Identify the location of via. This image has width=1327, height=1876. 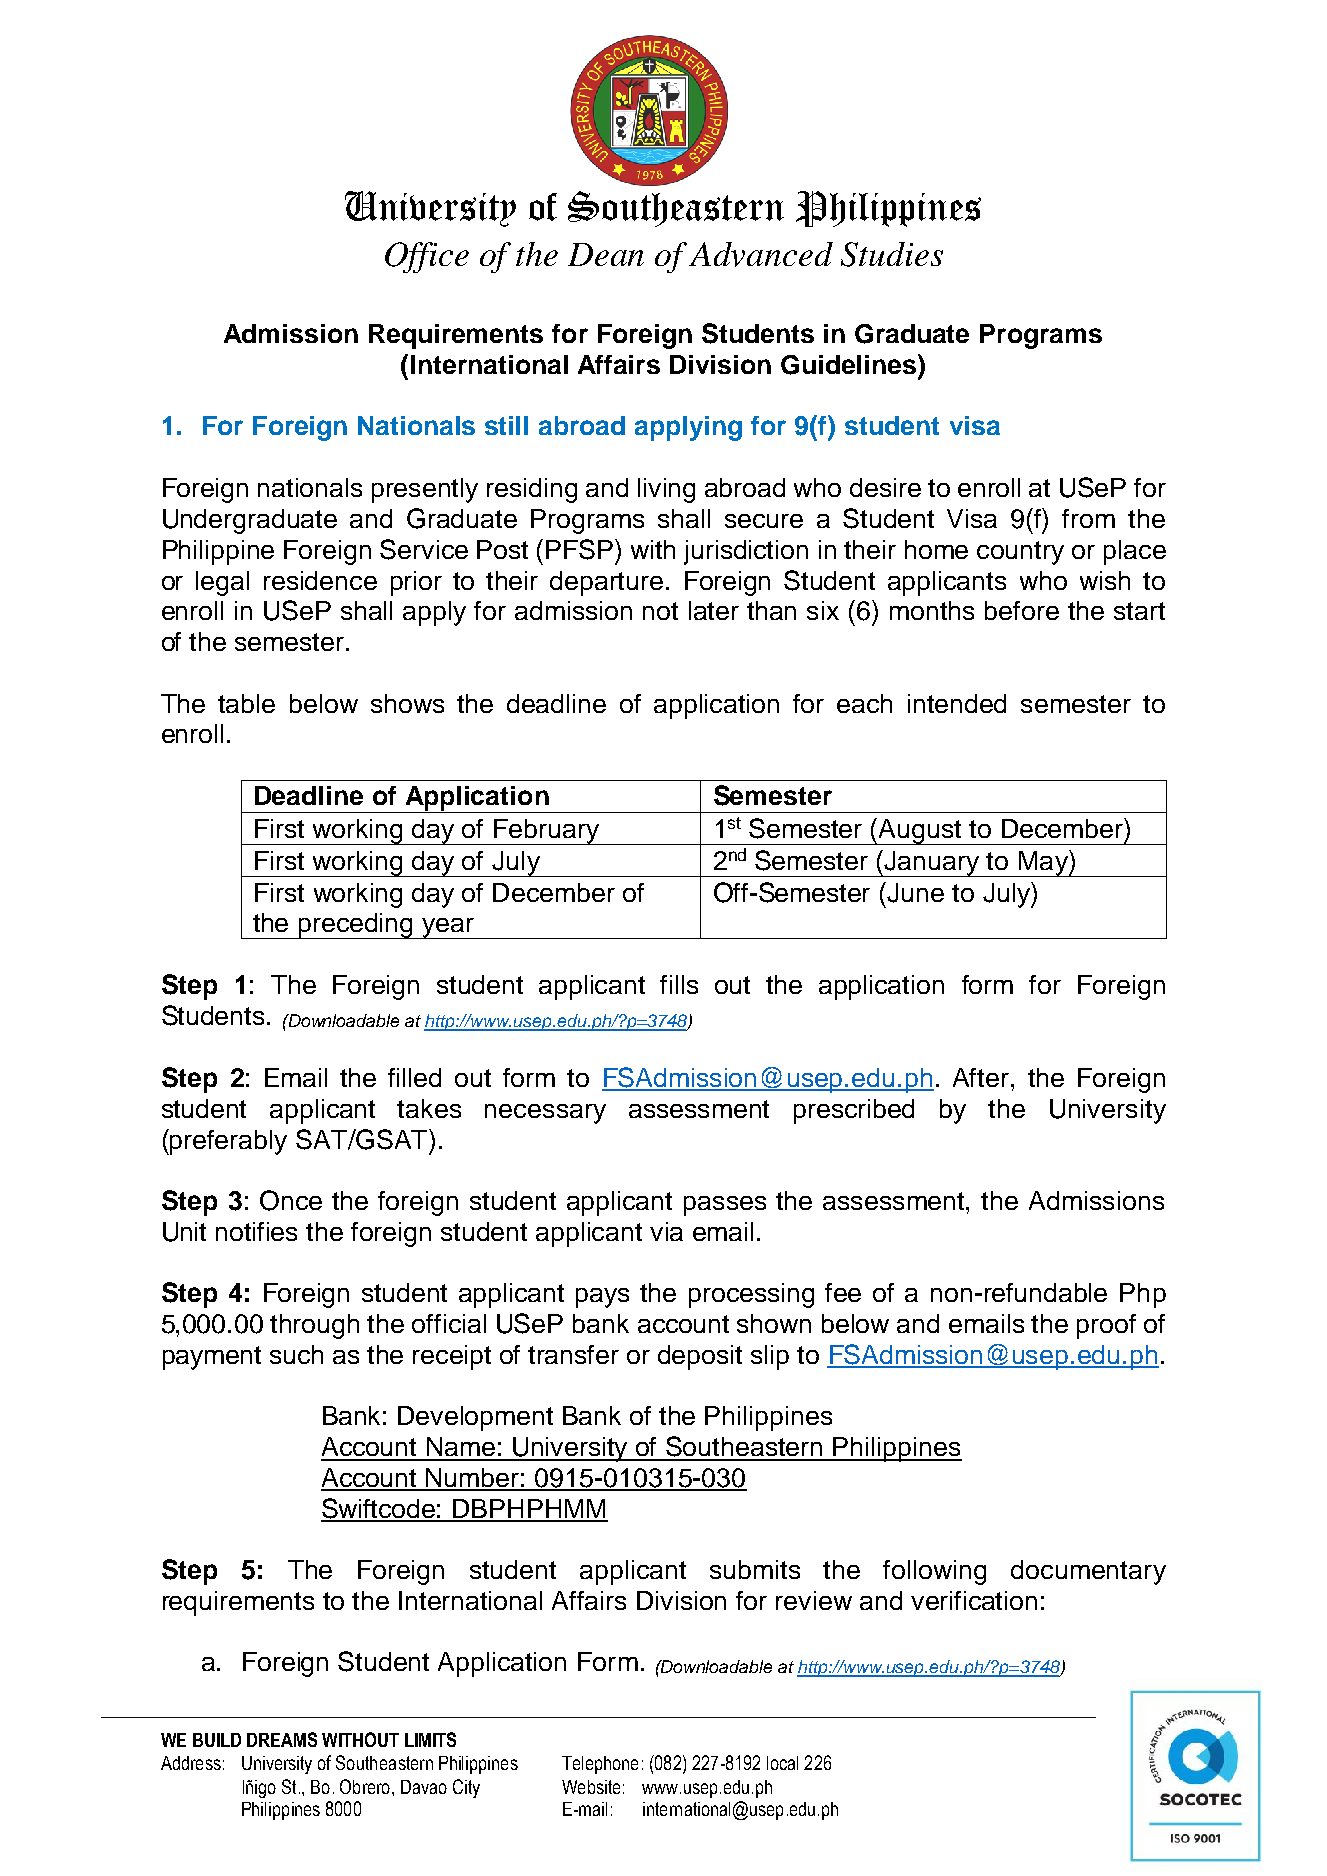
(666, 1231).
